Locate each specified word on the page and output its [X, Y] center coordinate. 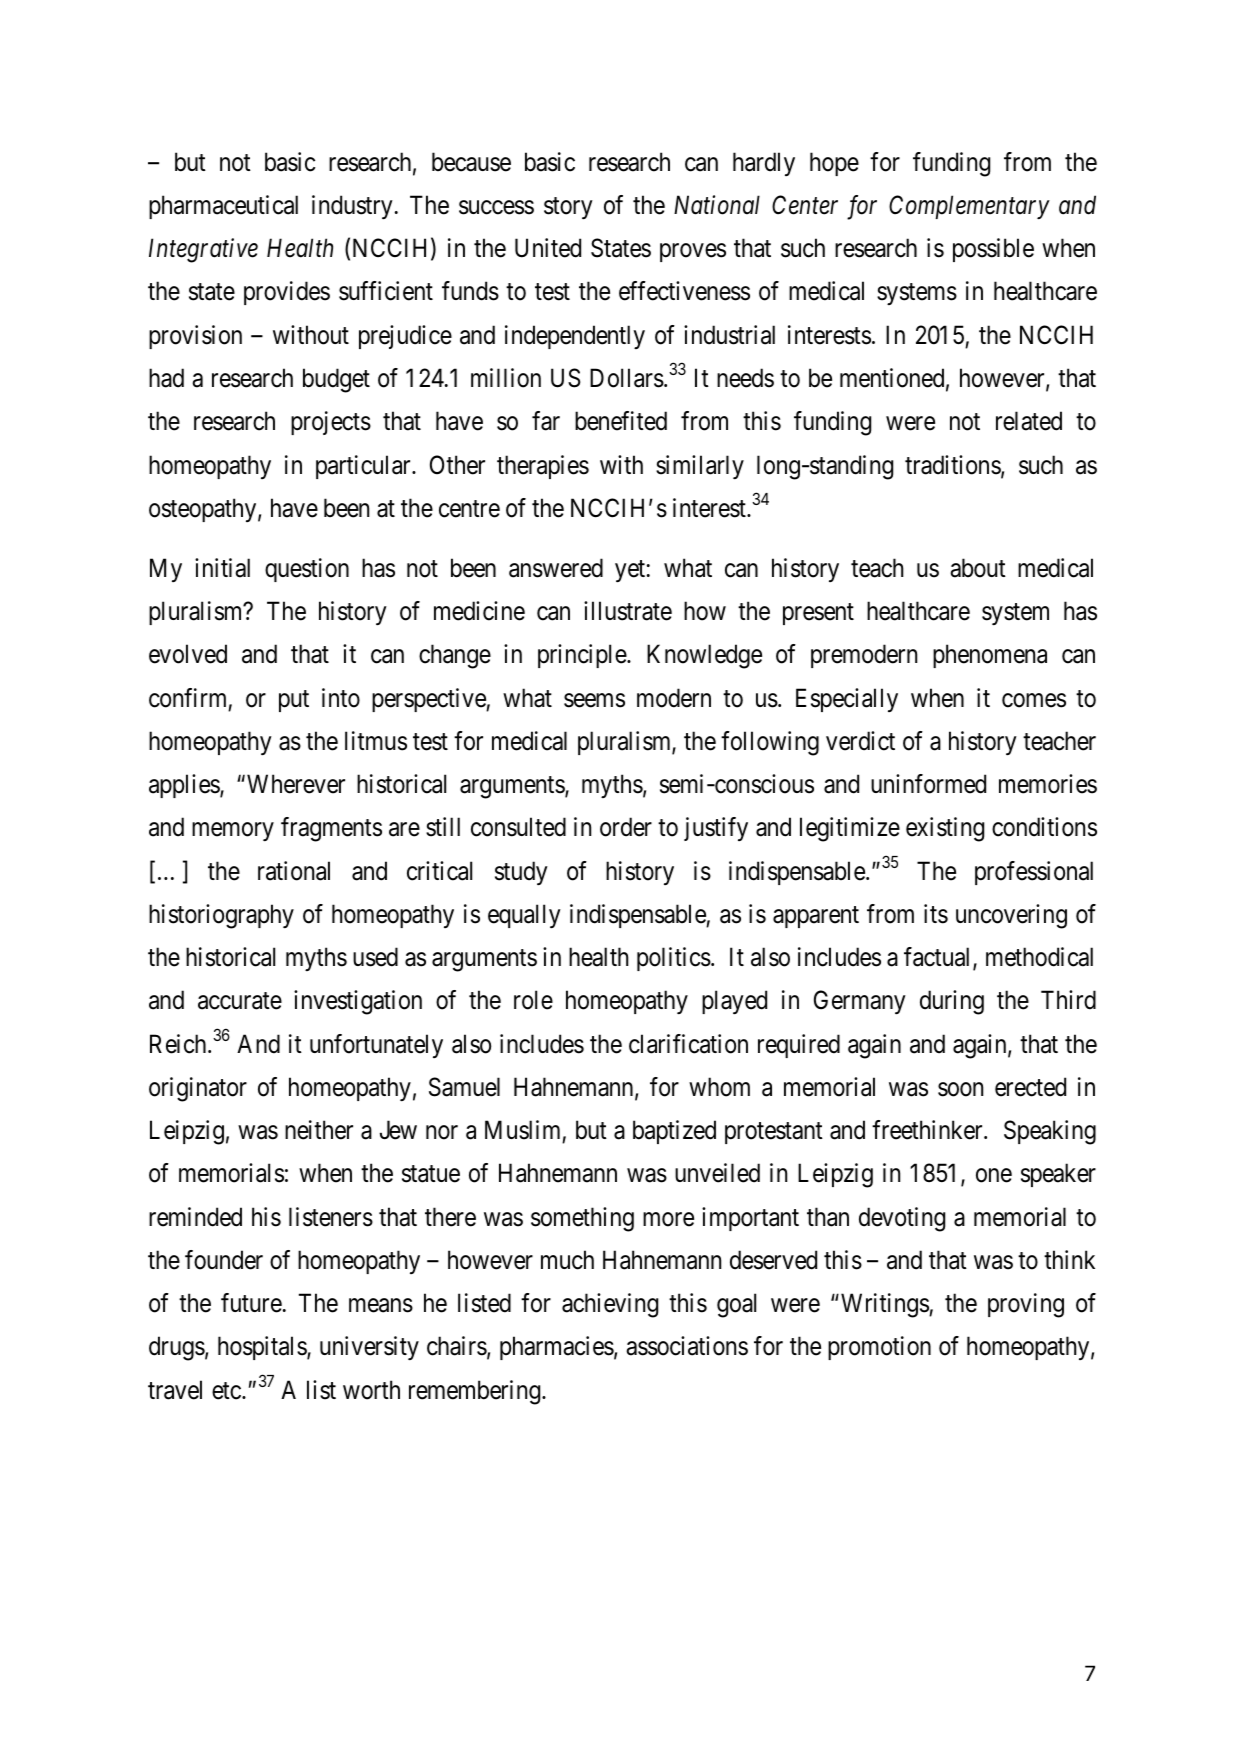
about [978, 568]
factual [939, 958]
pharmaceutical [223, 207]
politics [674, 959]
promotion [879, 1348]
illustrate [628, 611]
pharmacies [557, 1348]
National [717, 205]
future [251, 1303]
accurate [240, 1001]
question [307, 570]
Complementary [969, 207]
